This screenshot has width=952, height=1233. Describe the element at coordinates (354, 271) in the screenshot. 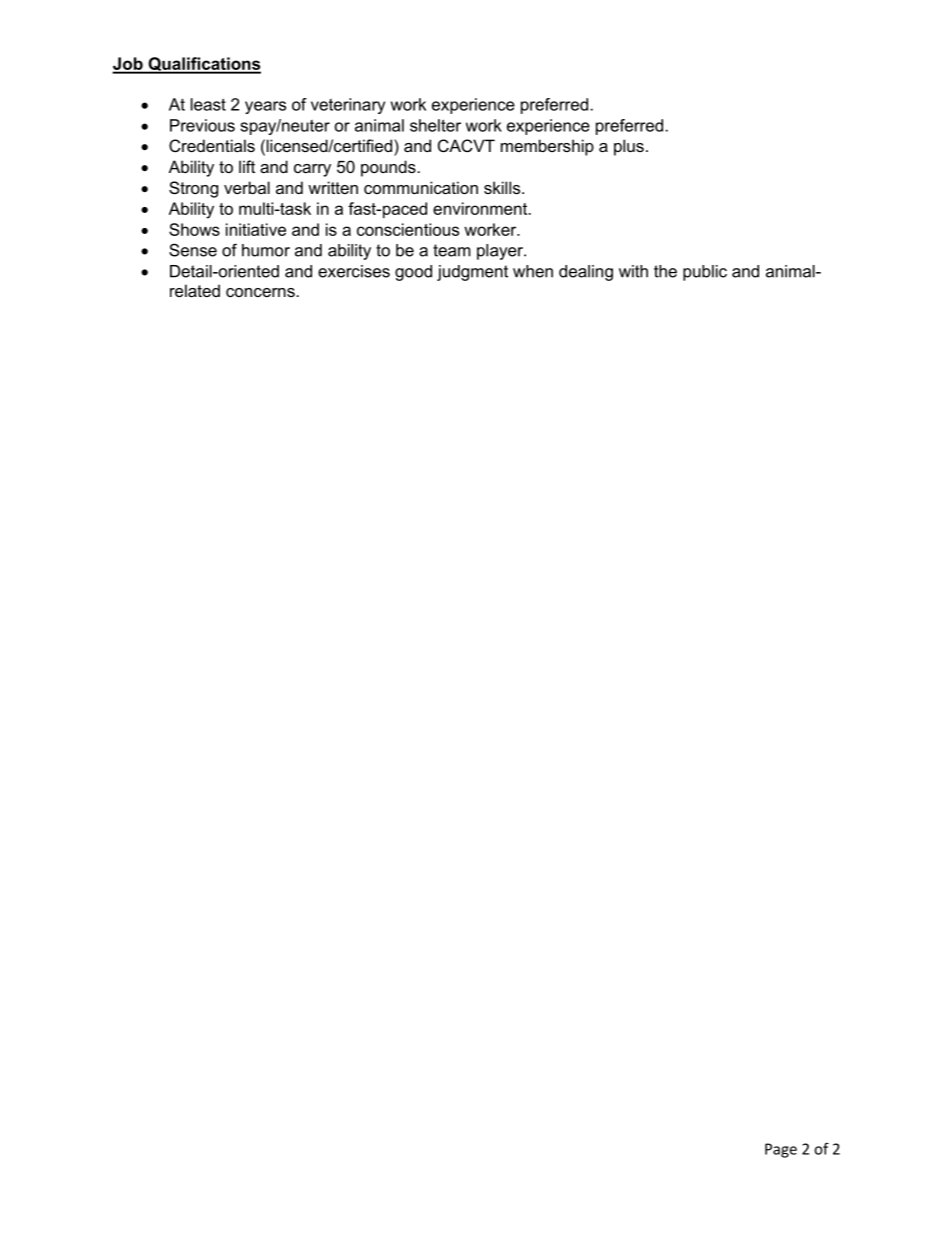

I see `exercises` at that location.
